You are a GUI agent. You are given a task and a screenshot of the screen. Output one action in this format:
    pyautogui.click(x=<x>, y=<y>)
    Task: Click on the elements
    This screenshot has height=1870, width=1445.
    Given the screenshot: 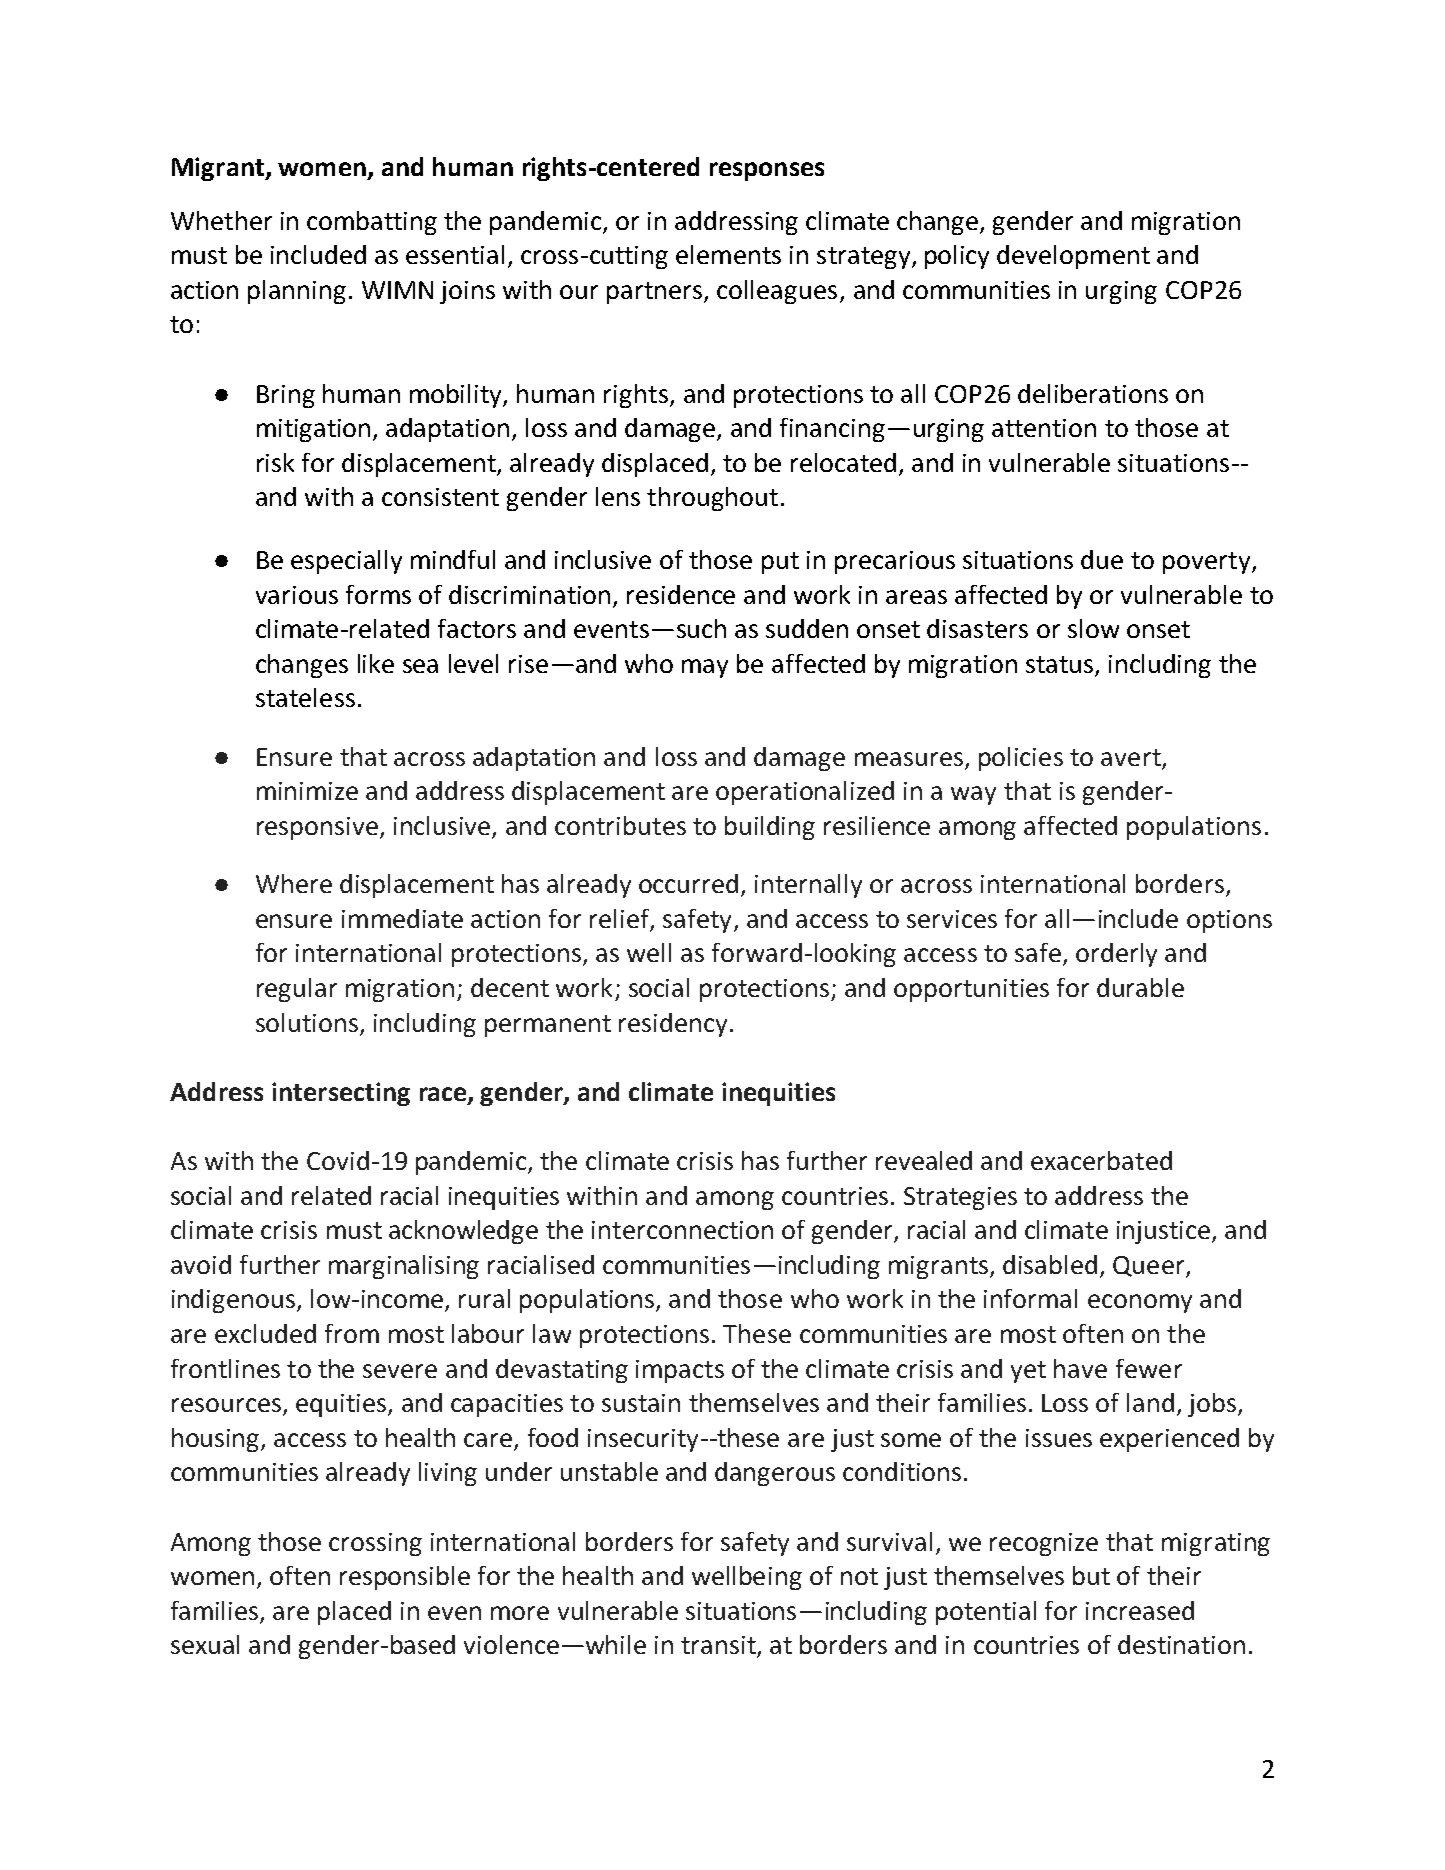 What is the action you would take?
    pyautogui.click(x=728, y=254)
